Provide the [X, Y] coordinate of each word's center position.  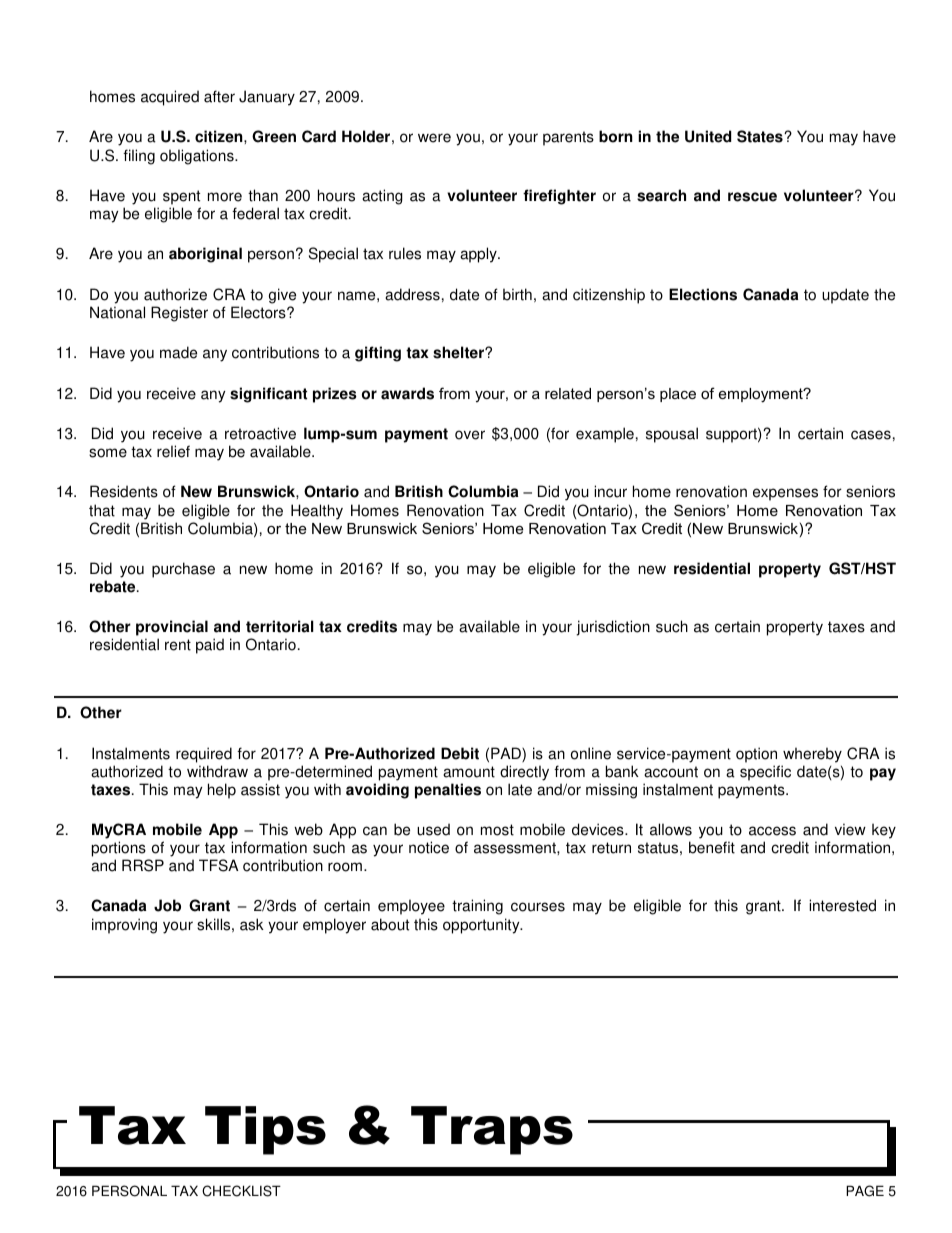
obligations [198, 157]
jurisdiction [613, 628]
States [761, 136]
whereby [812, 755]
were [434, 138]
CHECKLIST [241, 1191]
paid [210, 646]
